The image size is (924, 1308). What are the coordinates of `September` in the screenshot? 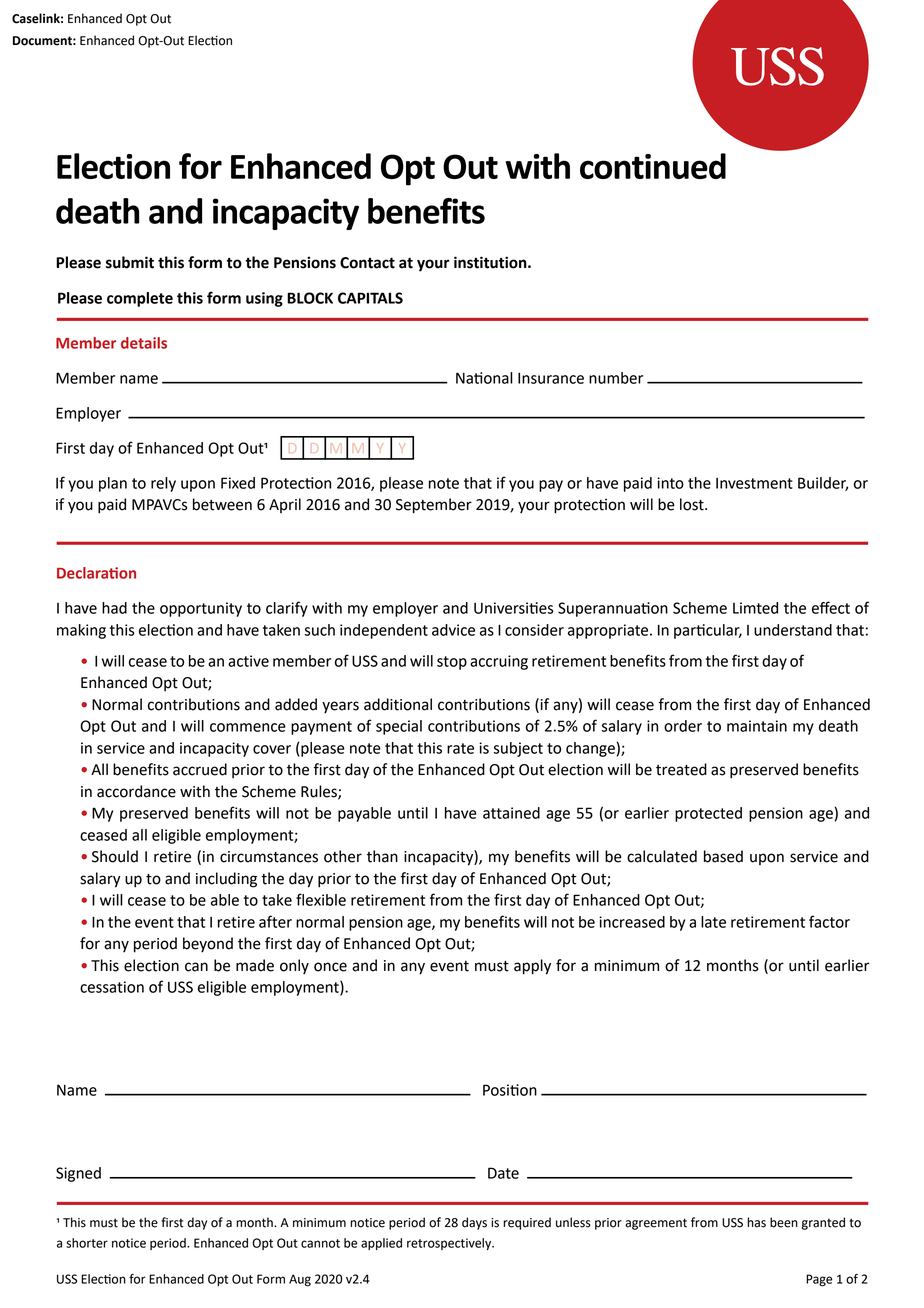 It's located at (434, 506).
